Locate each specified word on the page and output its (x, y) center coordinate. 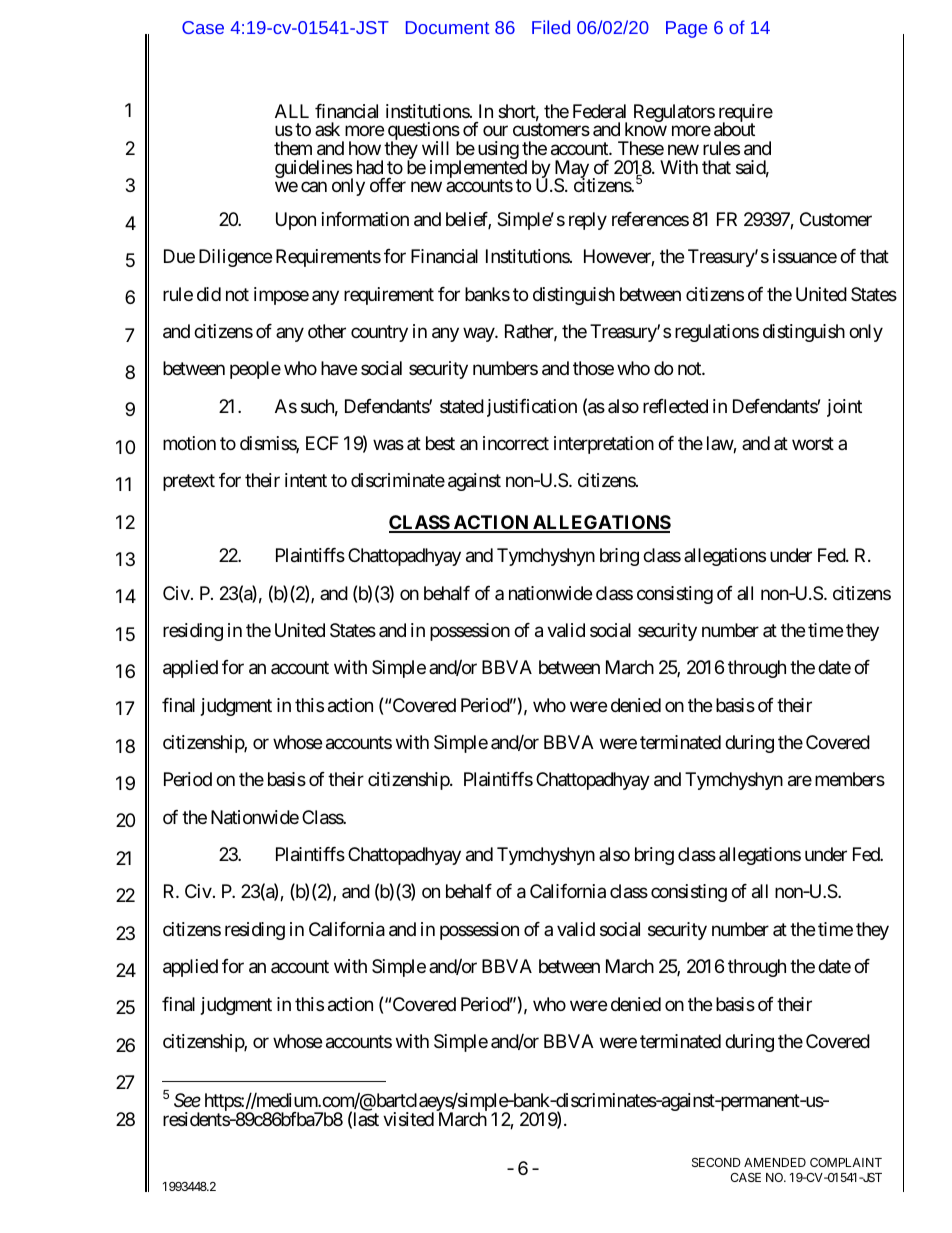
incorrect (516, 443)
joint (844, 408)
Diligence (235, 258)
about (734, 129)
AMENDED (775, 1162)
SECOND (716, 1162)
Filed (551, 27)
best (440, 443)
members (850, 779)
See (187, 1100)
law (720, 444)
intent (306, 480)
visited (408, 1119)
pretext (189, 483)
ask (327, 129)
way (479, 334)
